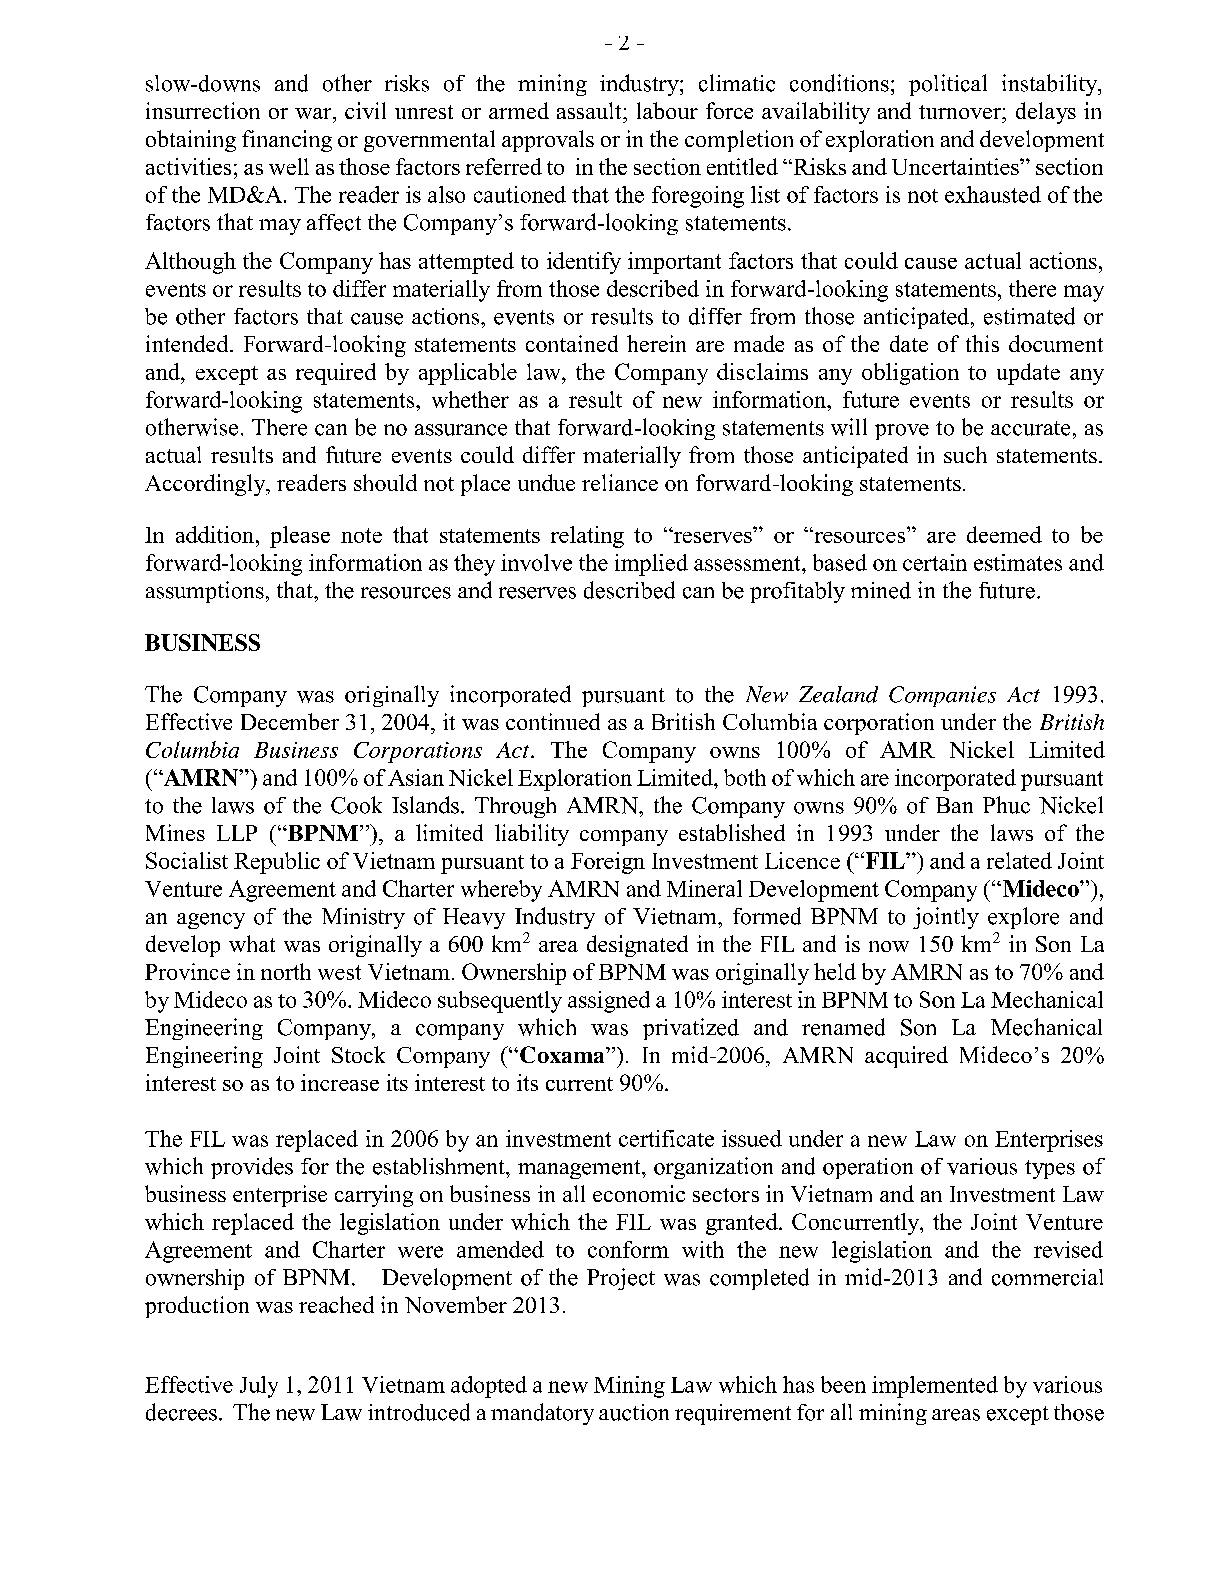  Describe the element at coordinates (590, 110) in the document. I see `assault` at that location.
